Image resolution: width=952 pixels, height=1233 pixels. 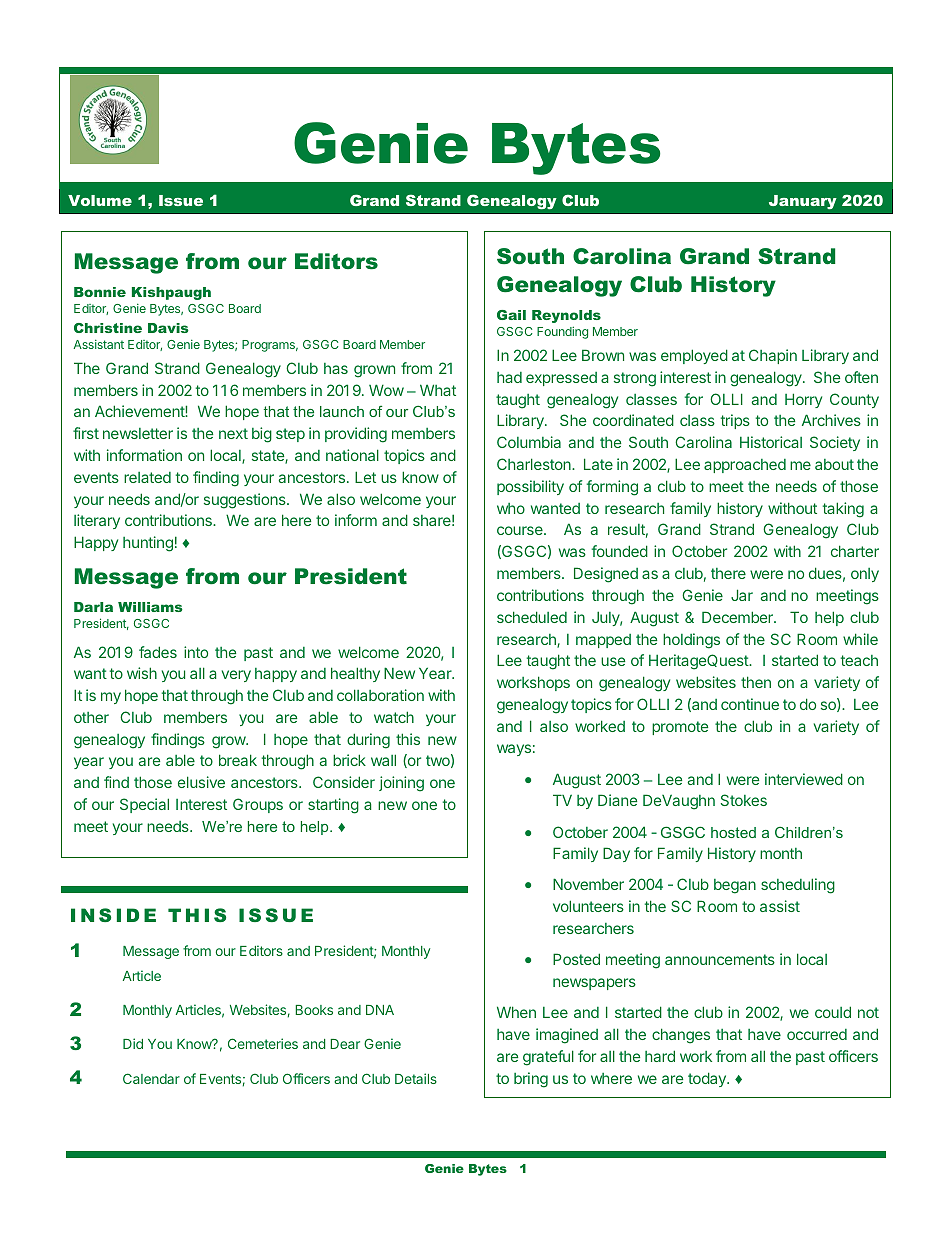 I want to click on Columbia, so click(x=529, y=442).
